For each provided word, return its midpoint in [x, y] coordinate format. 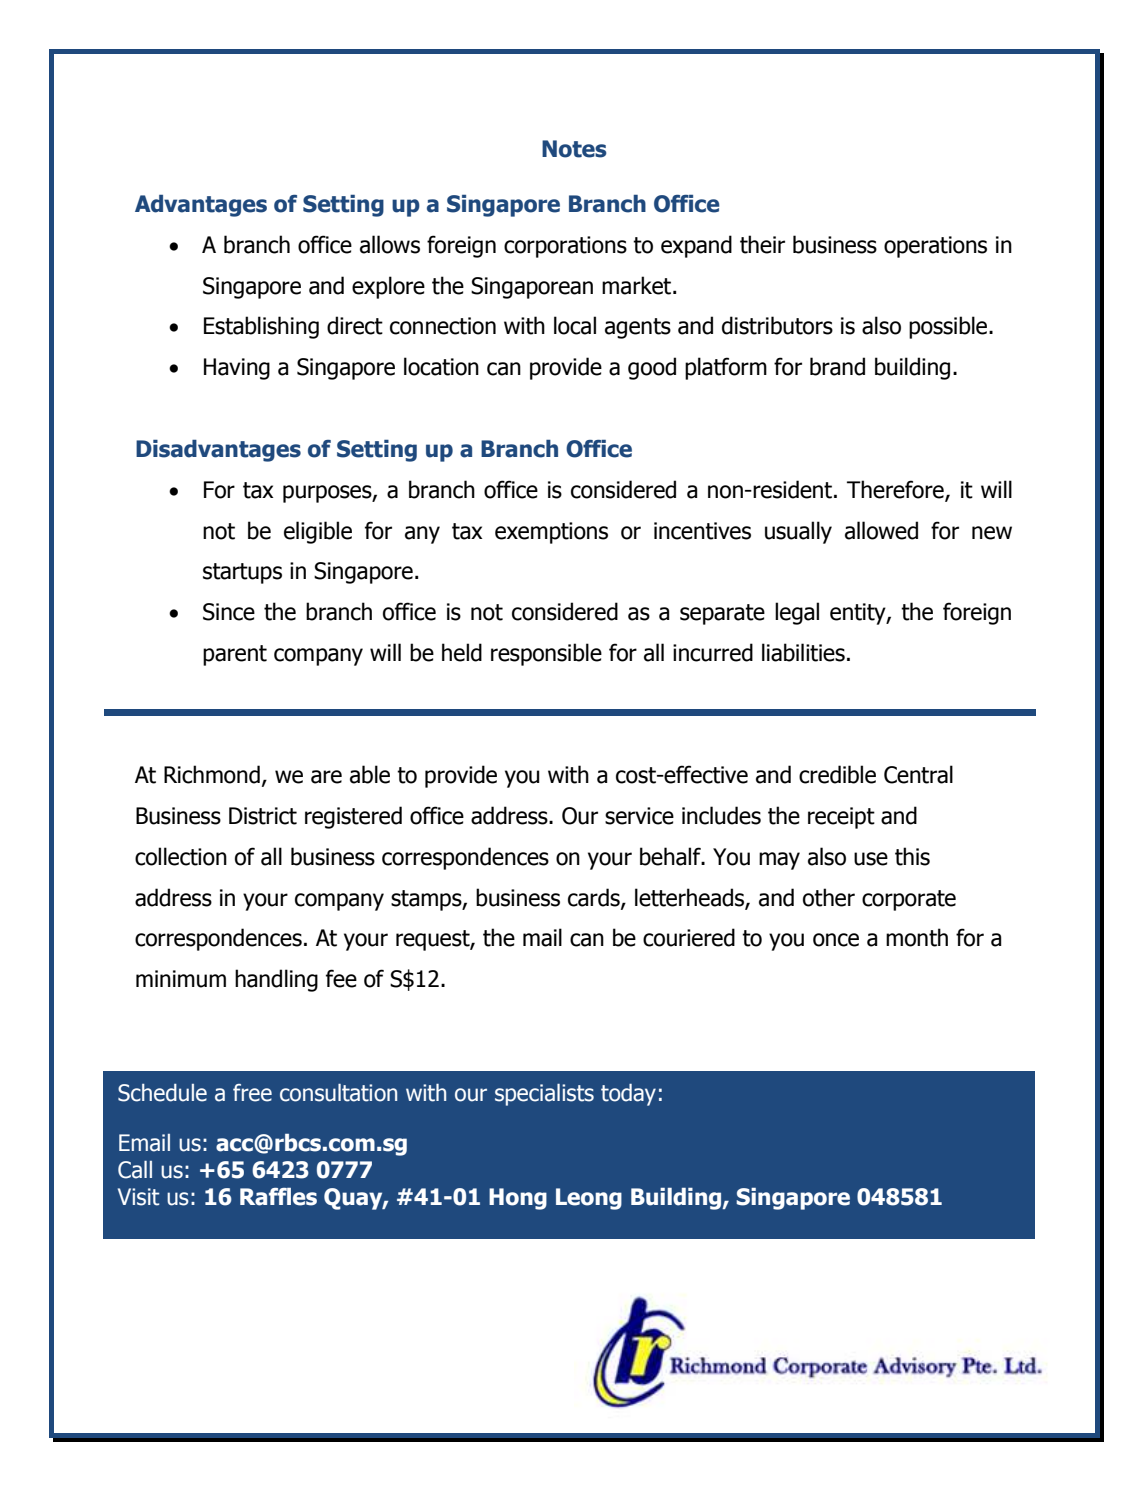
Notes [574, 149]
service [639, 816]
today [628, 1095]
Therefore [896, 490]
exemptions [551, 533]
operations [935, 247]
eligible [318, 532]
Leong [589, 1199]
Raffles [278, 1197]
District [263, 816]
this [912, 856]
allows [390, 244]
